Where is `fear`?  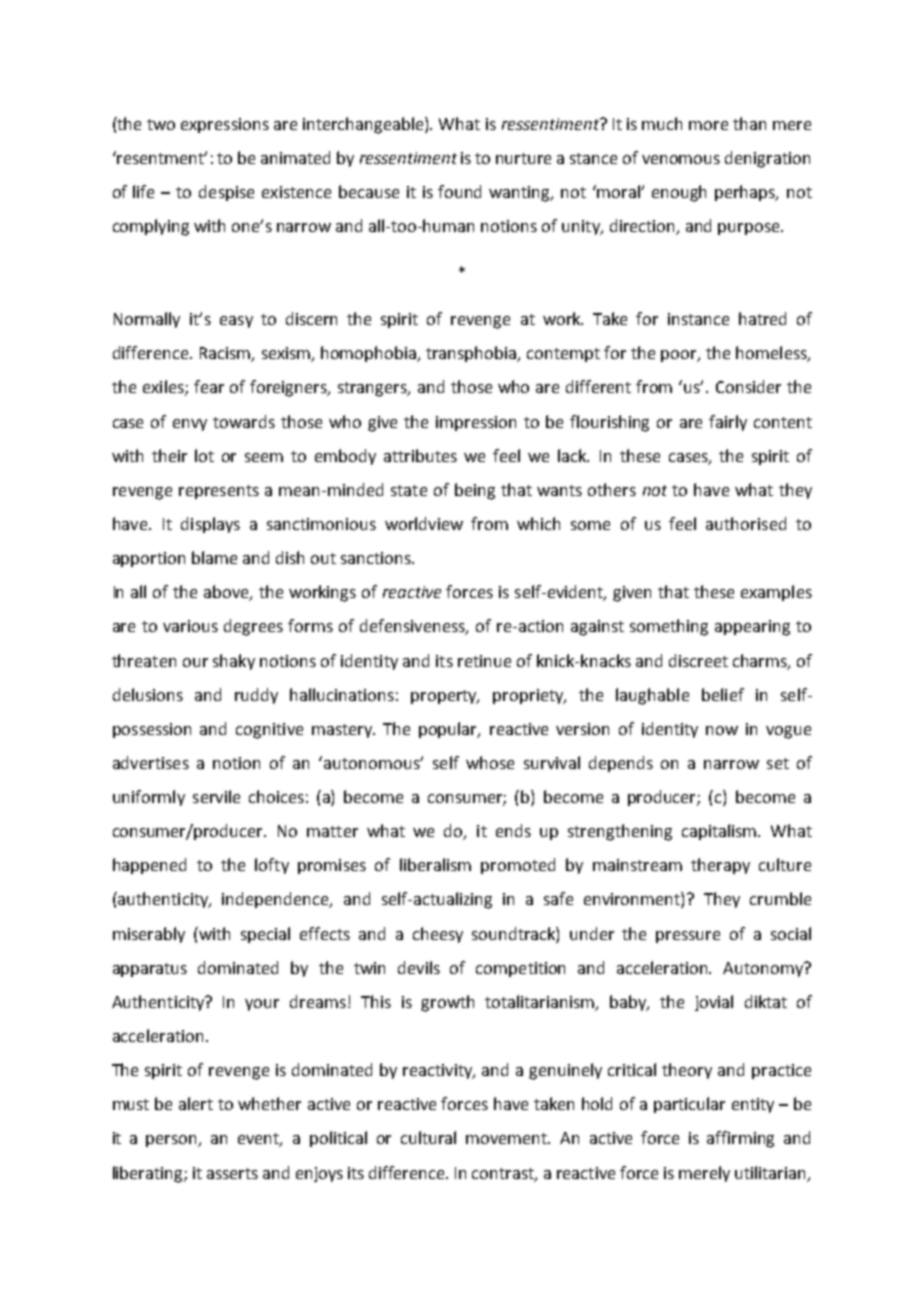
fear is located at coordinates (209, 386).
